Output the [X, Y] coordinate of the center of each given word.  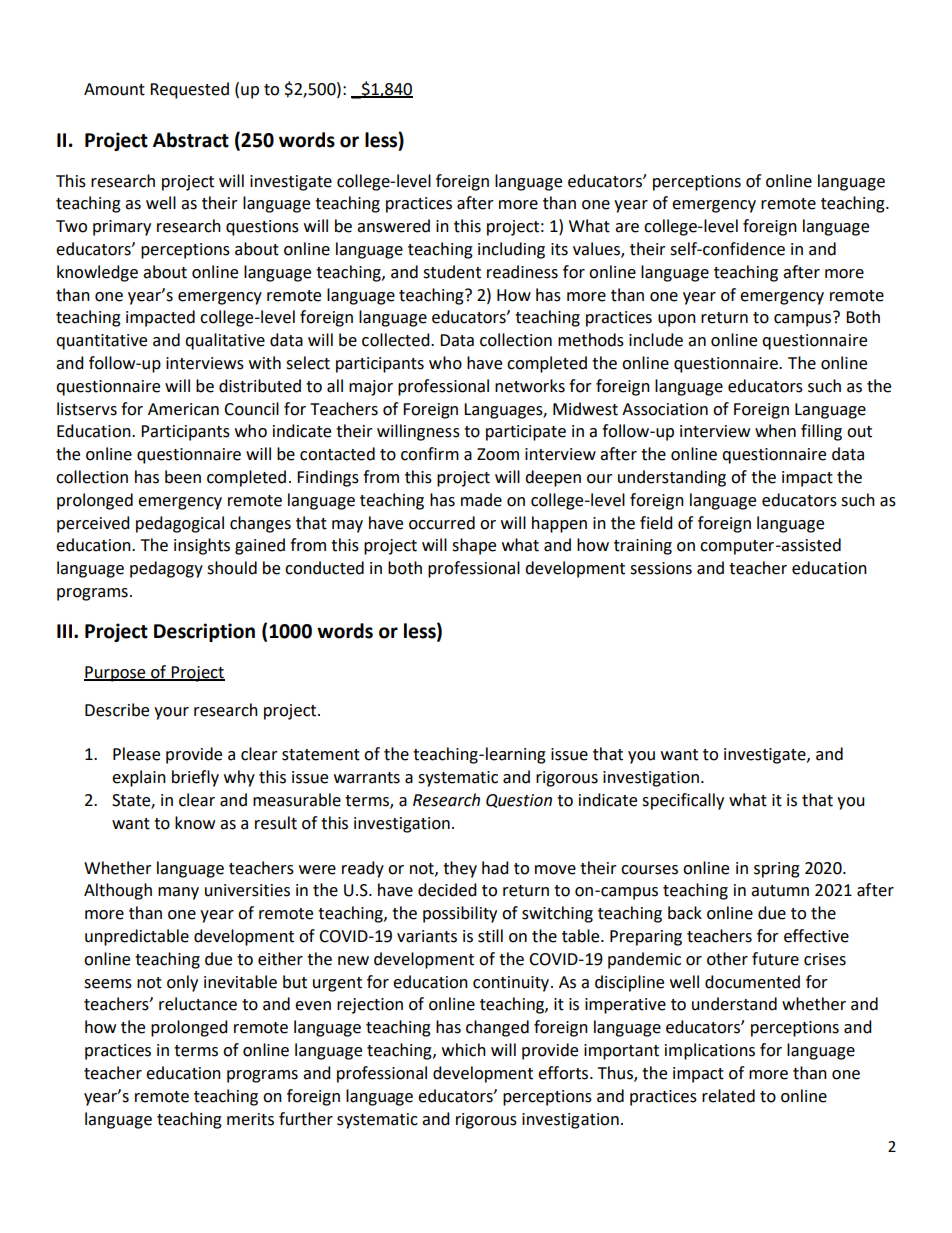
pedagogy [166, 569]
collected [397, 340]
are [627, 228]
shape [474, 546]
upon [677, 320]
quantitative [101, 342]
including [511, 250]
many [178, 893]
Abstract [191, 140]
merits [250, 1119]
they [460, 869]
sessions [661, 568]
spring [777, 870]
